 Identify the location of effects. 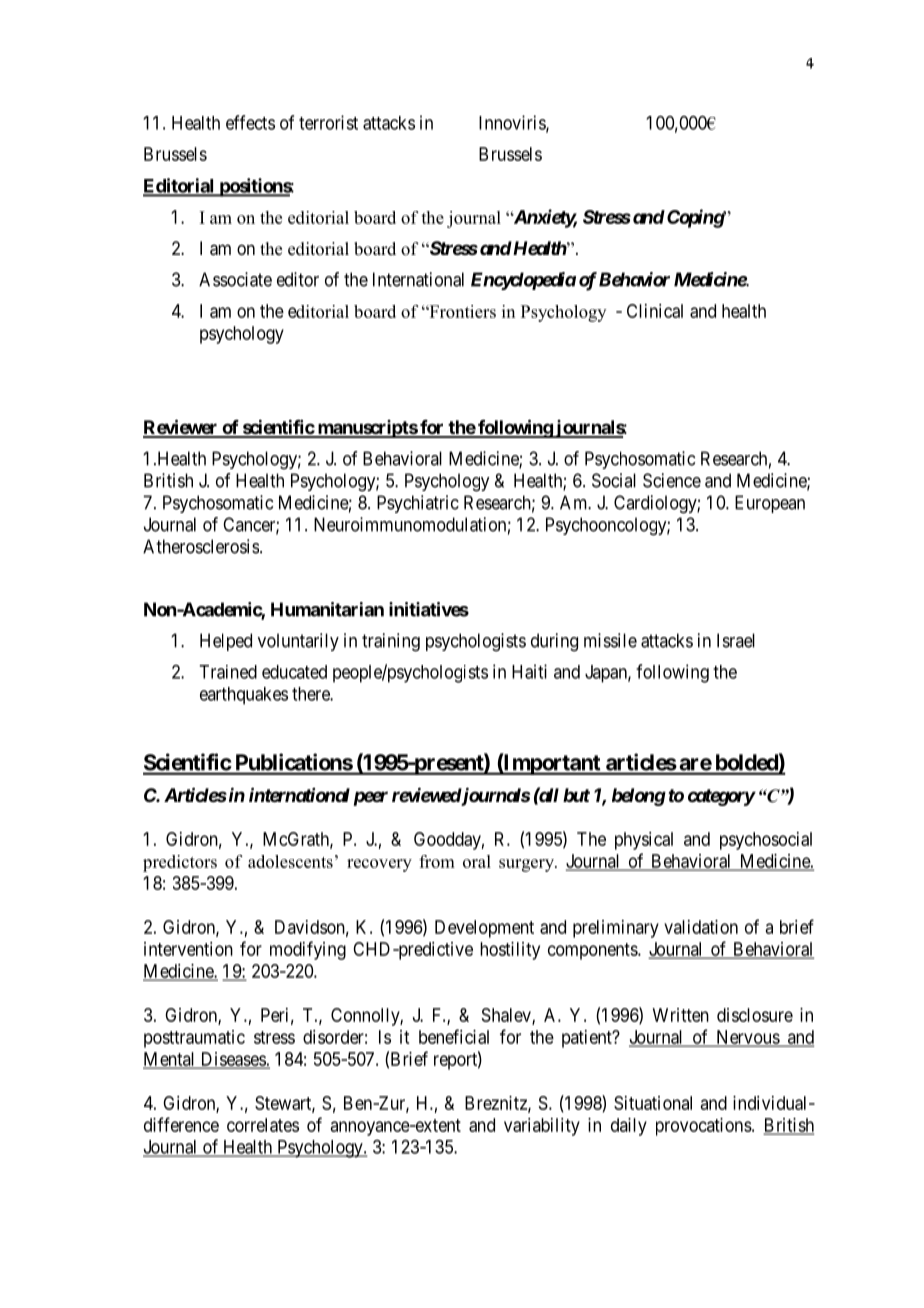
(250, 122).
